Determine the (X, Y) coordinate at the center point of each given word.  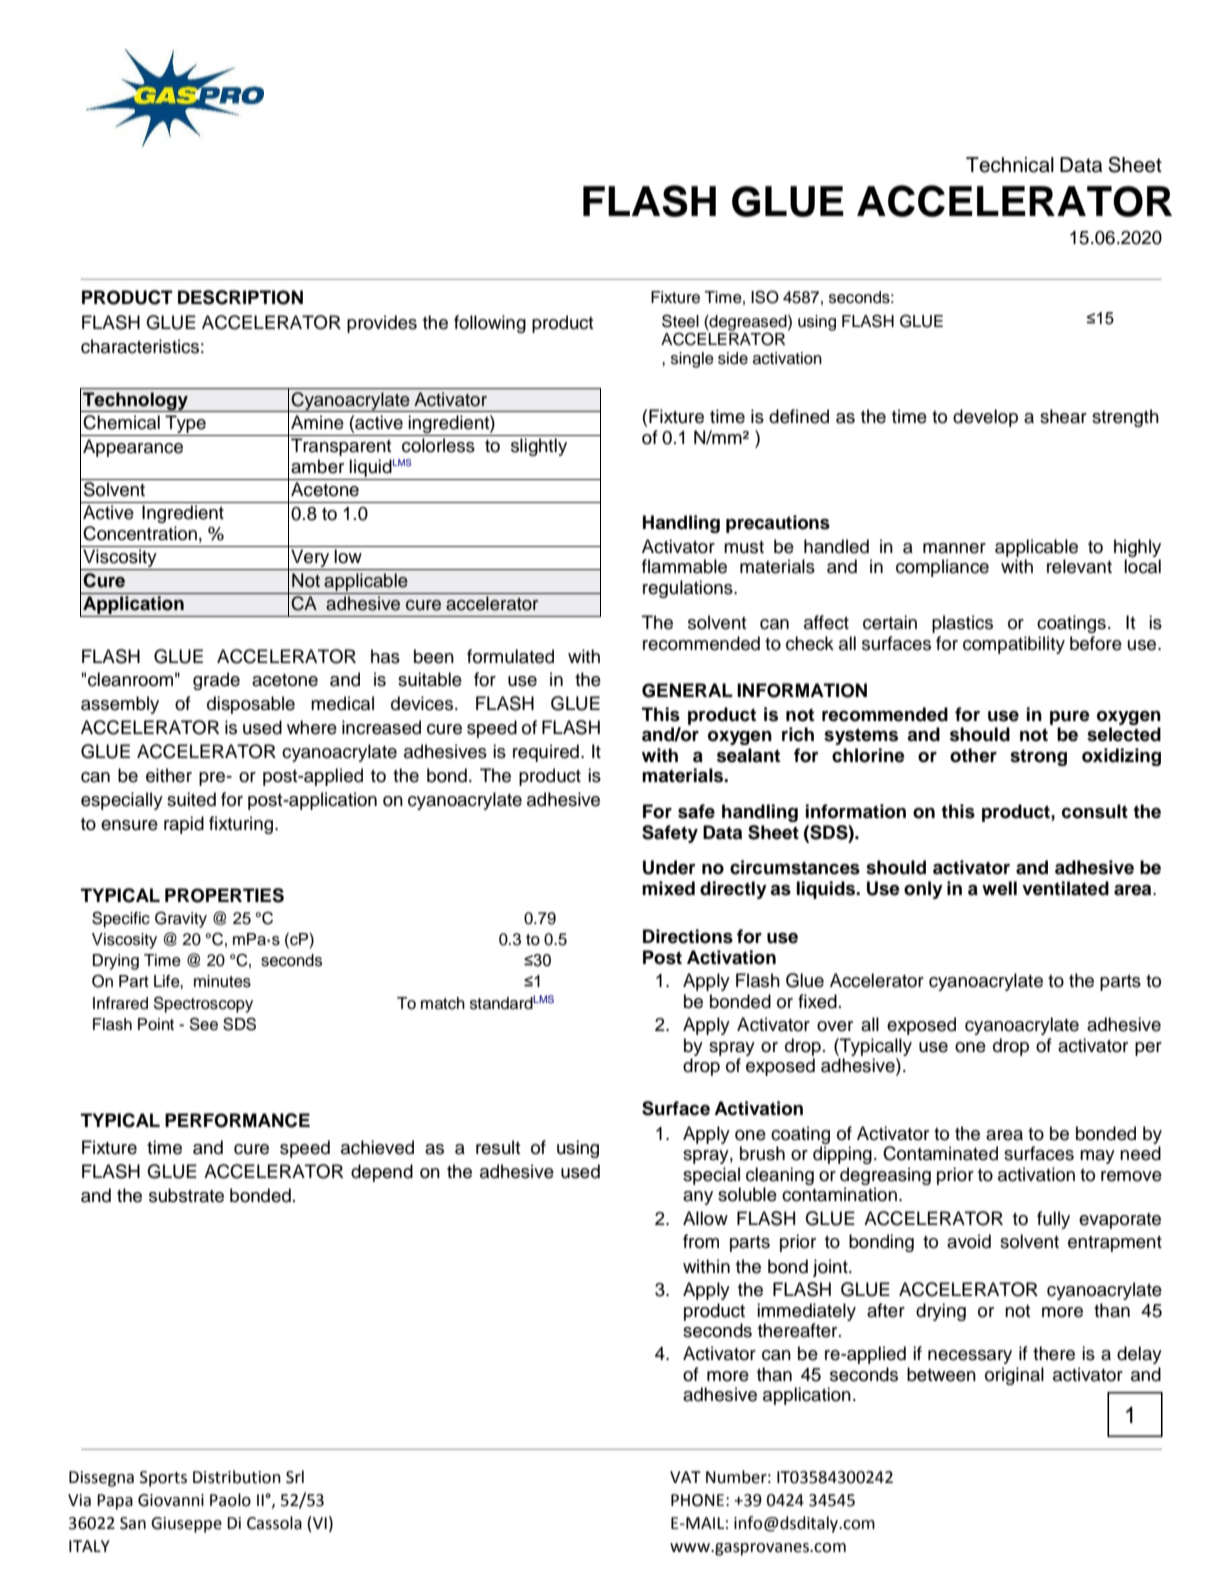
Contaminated (940, 1153)
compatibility (1014, 645)
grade (216, 681)
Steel (680, 321)
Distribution (237, 1477)
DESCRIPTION (240, 297)
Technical (1010, 165)
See (203, 1024)
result (498, 1147)
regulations (689, 589)
